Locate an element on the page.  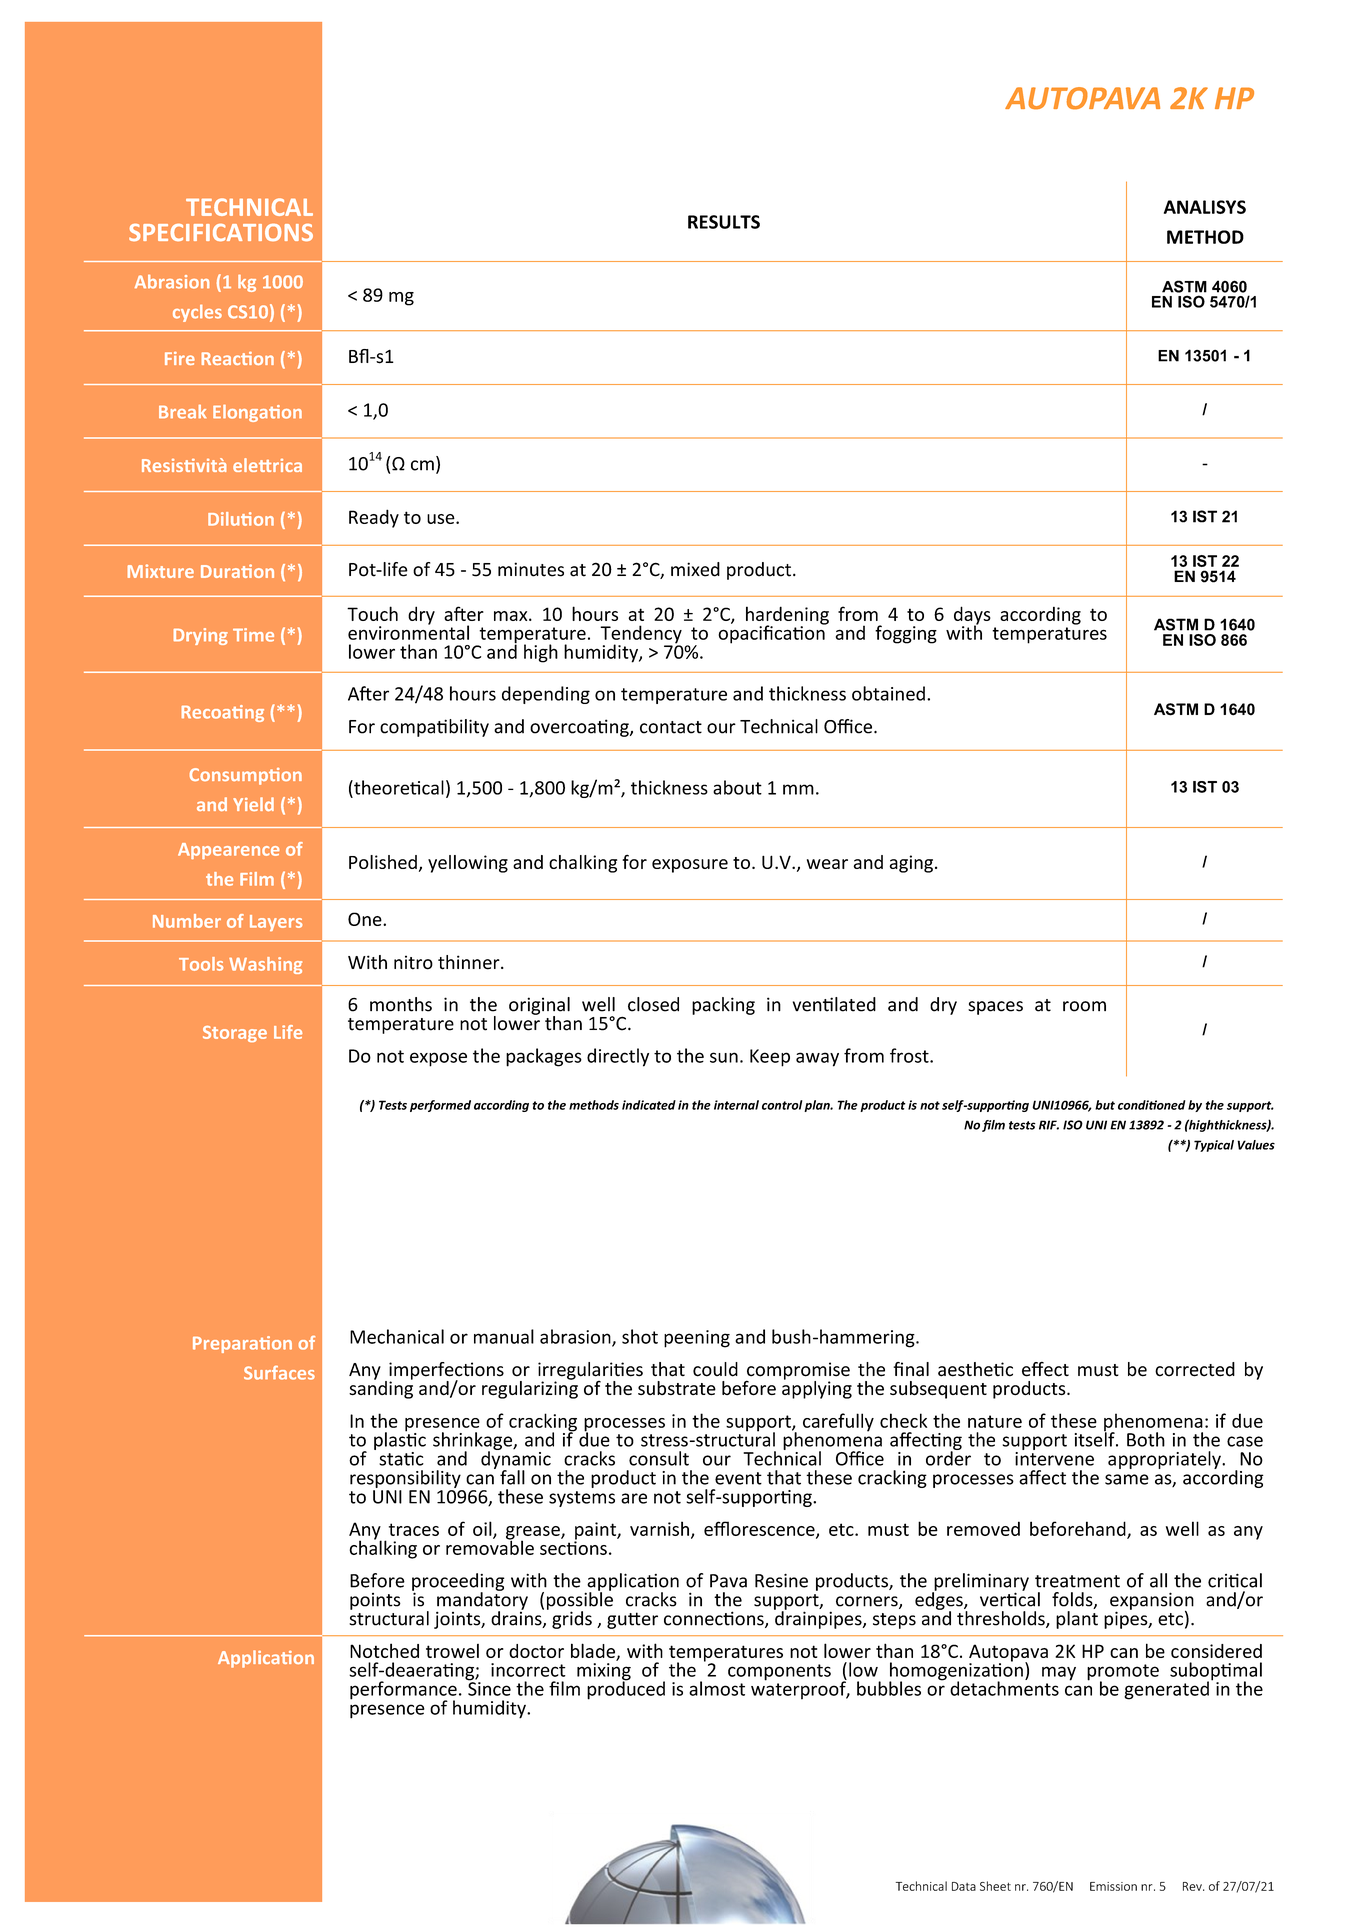
but is located at coordinates (1105, 1105).
